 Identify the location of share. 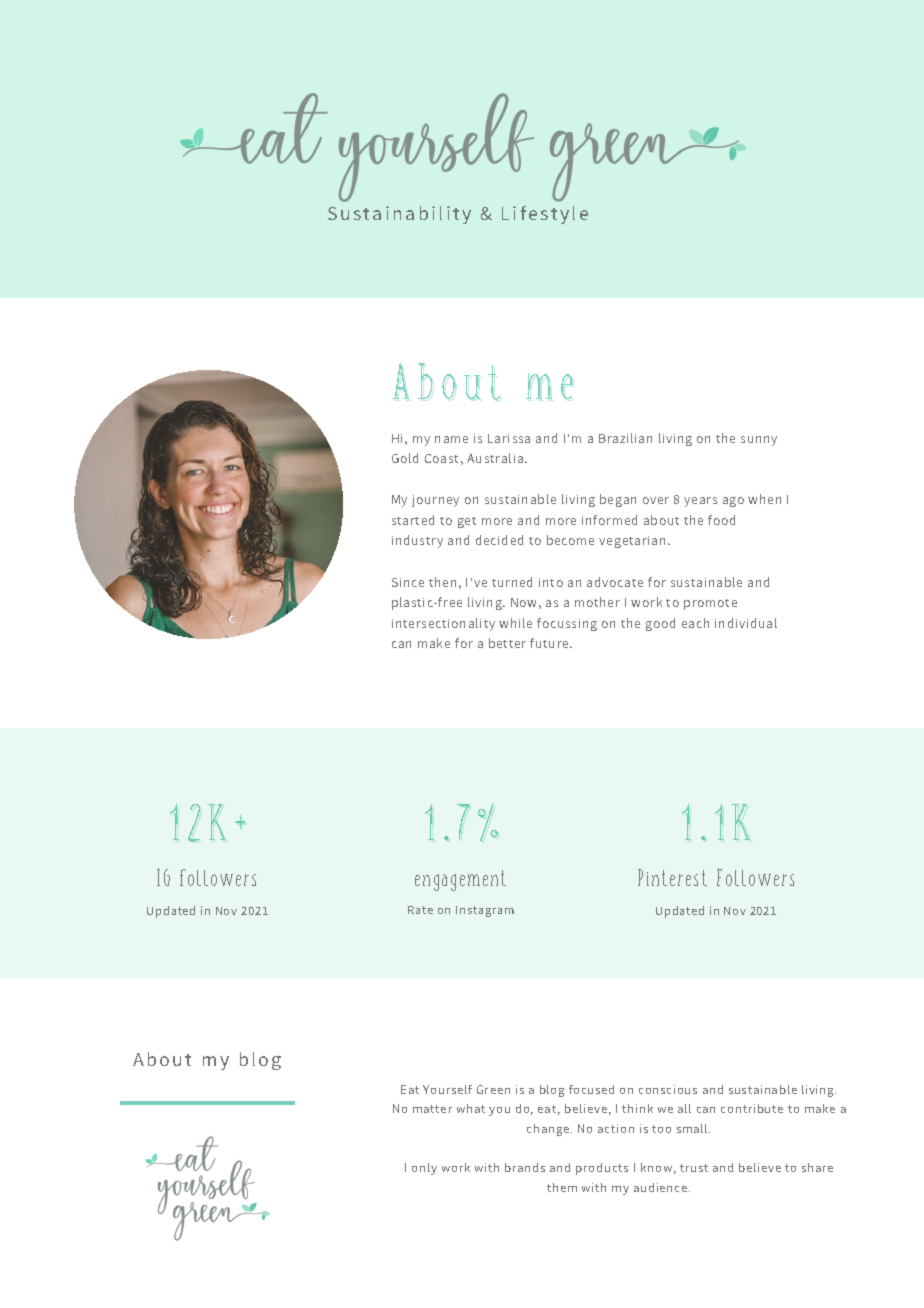
(817, 1167).
